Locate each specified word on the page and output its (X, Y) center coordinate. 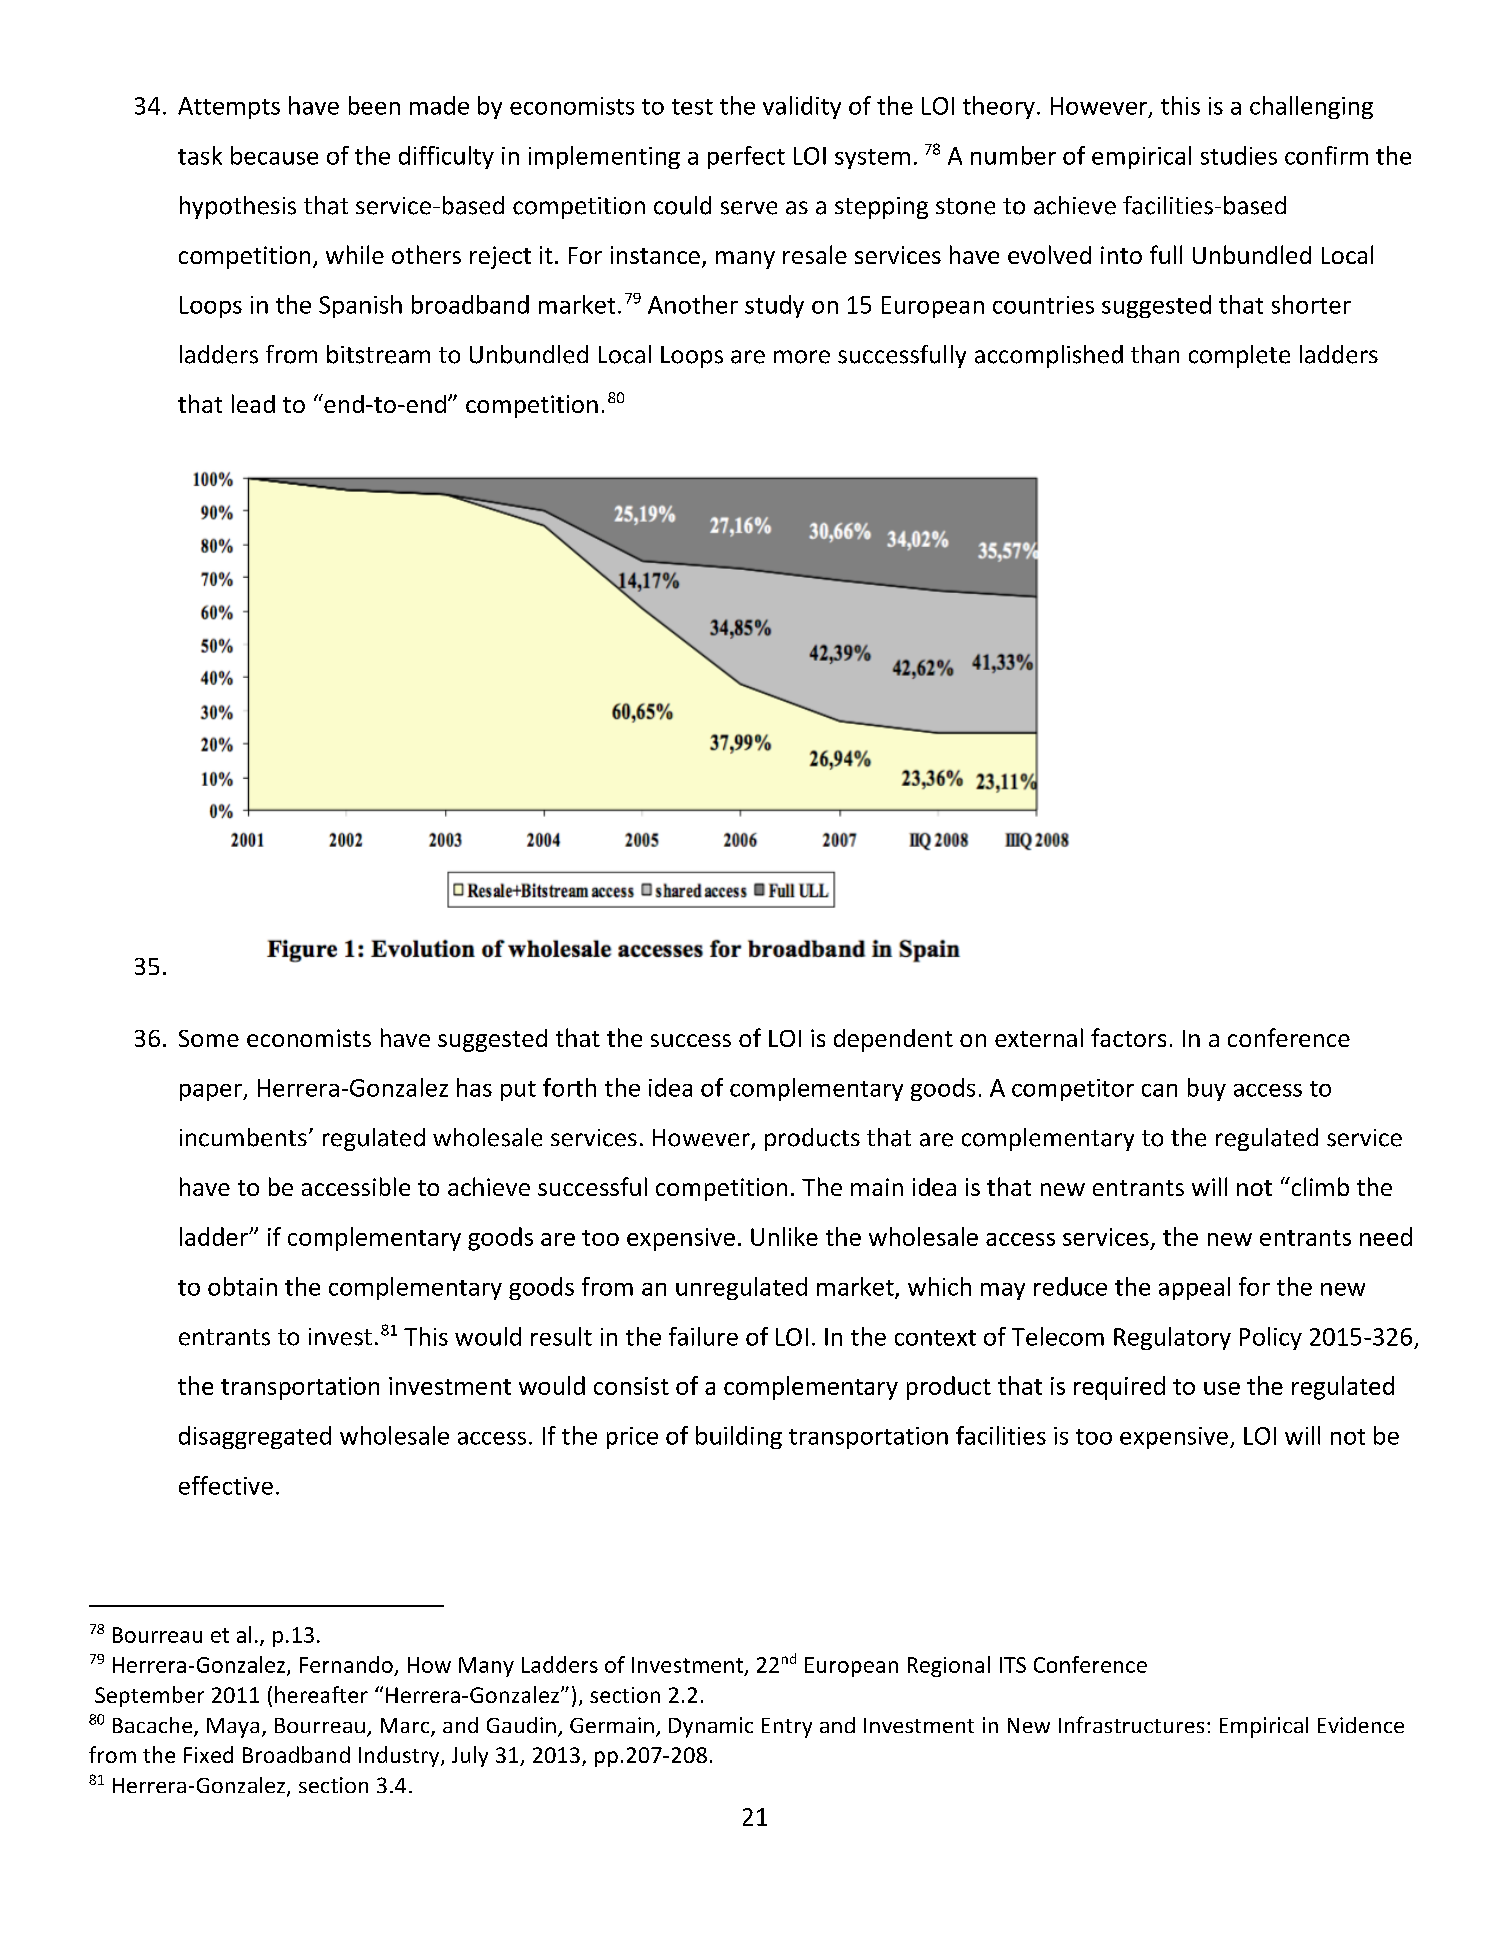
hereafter (321, 1694)
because (274, 155)
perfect (746, 157)
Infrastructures (1131, 1724)
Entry (787, 1728)
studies (1239, 155)
